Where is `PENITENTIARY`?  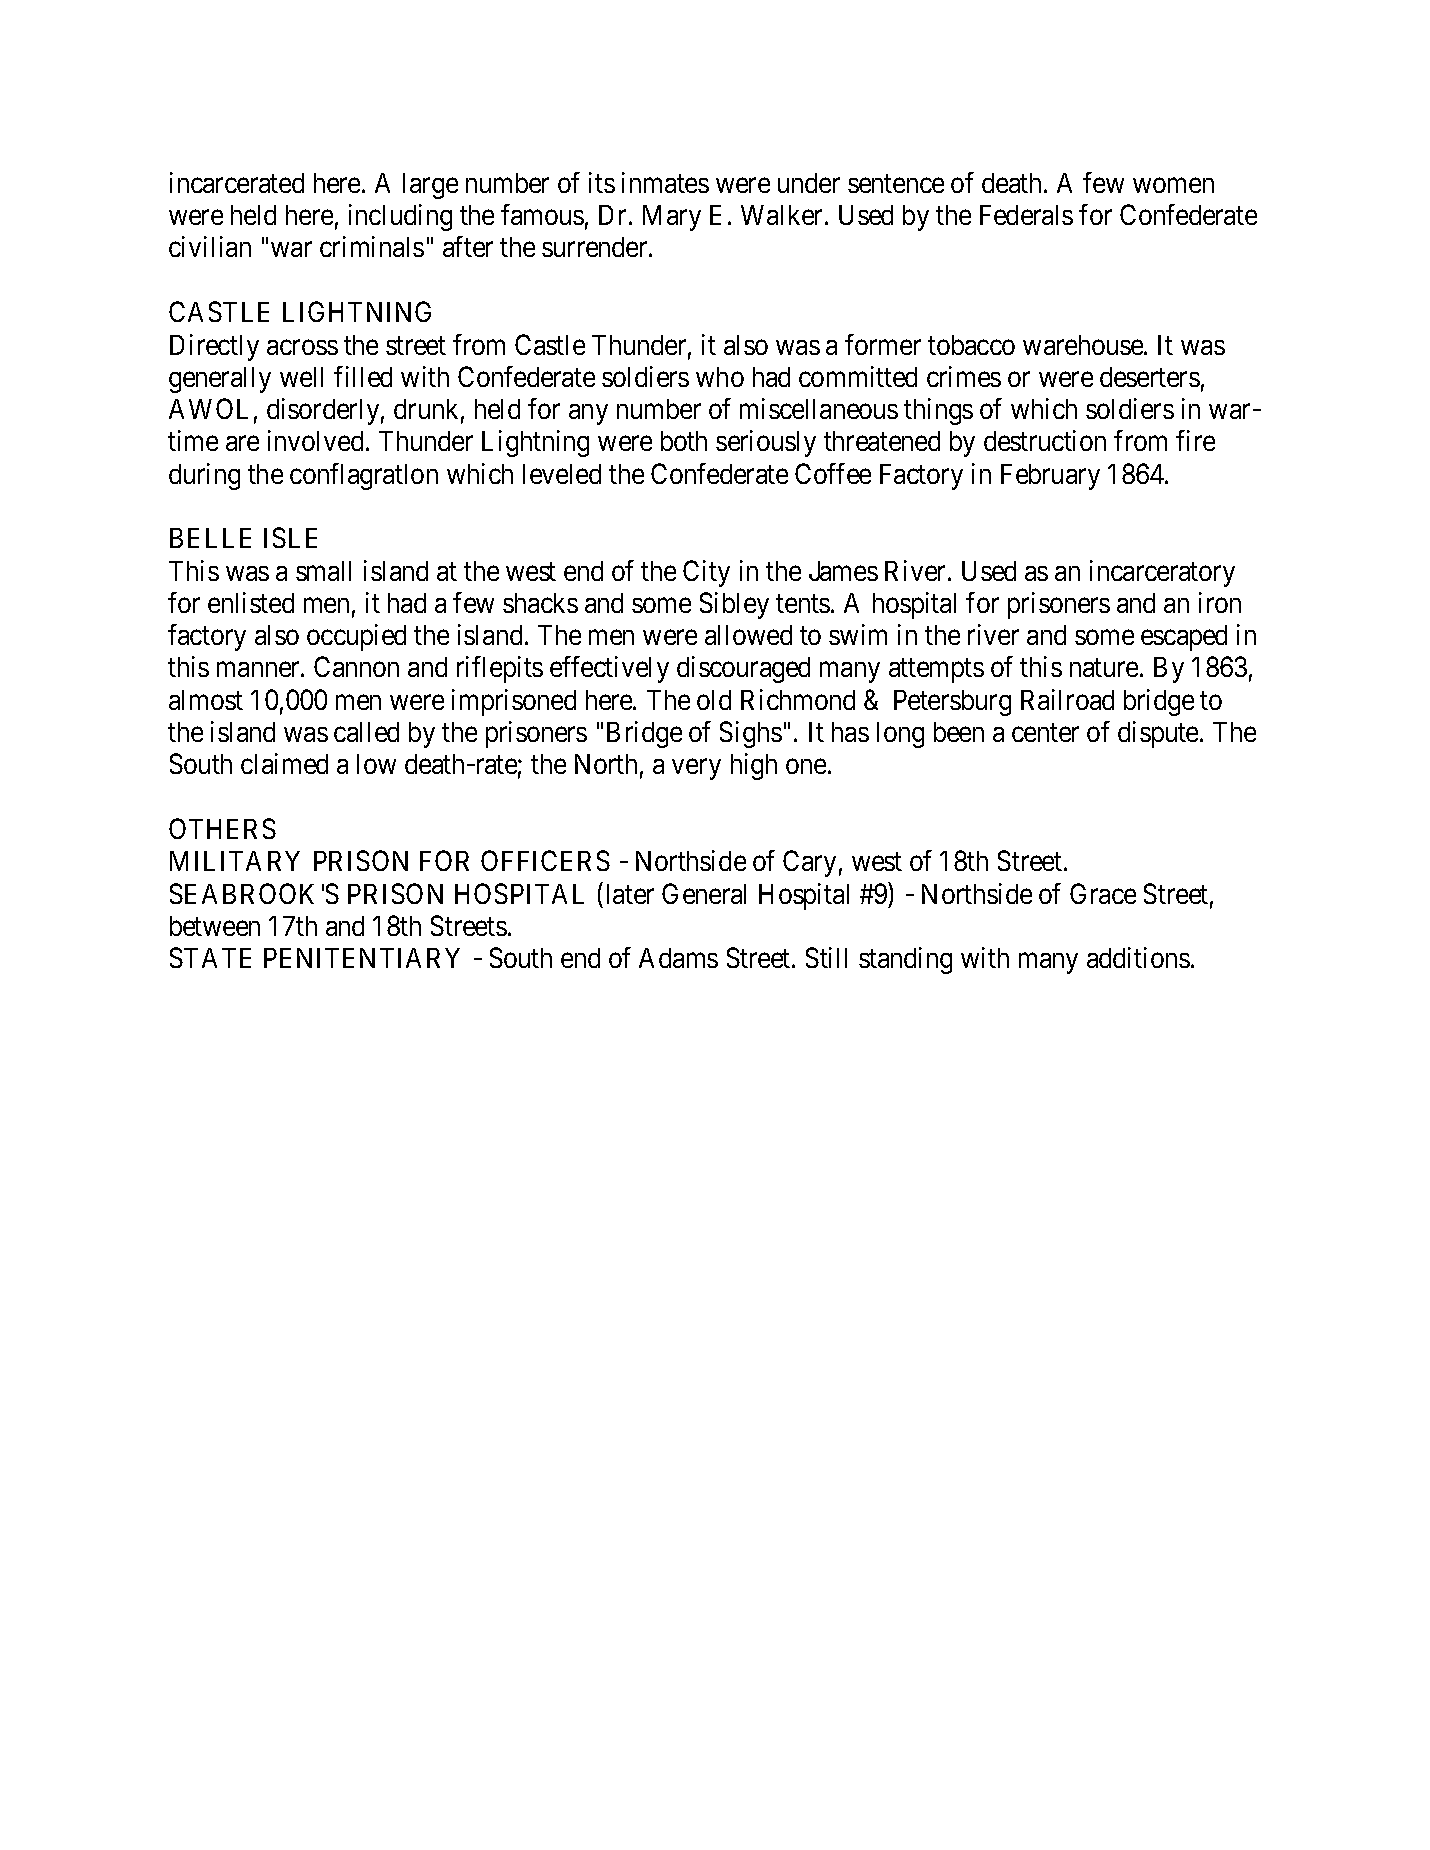 PENITENTIARY is located at coordinates (362, 958).
